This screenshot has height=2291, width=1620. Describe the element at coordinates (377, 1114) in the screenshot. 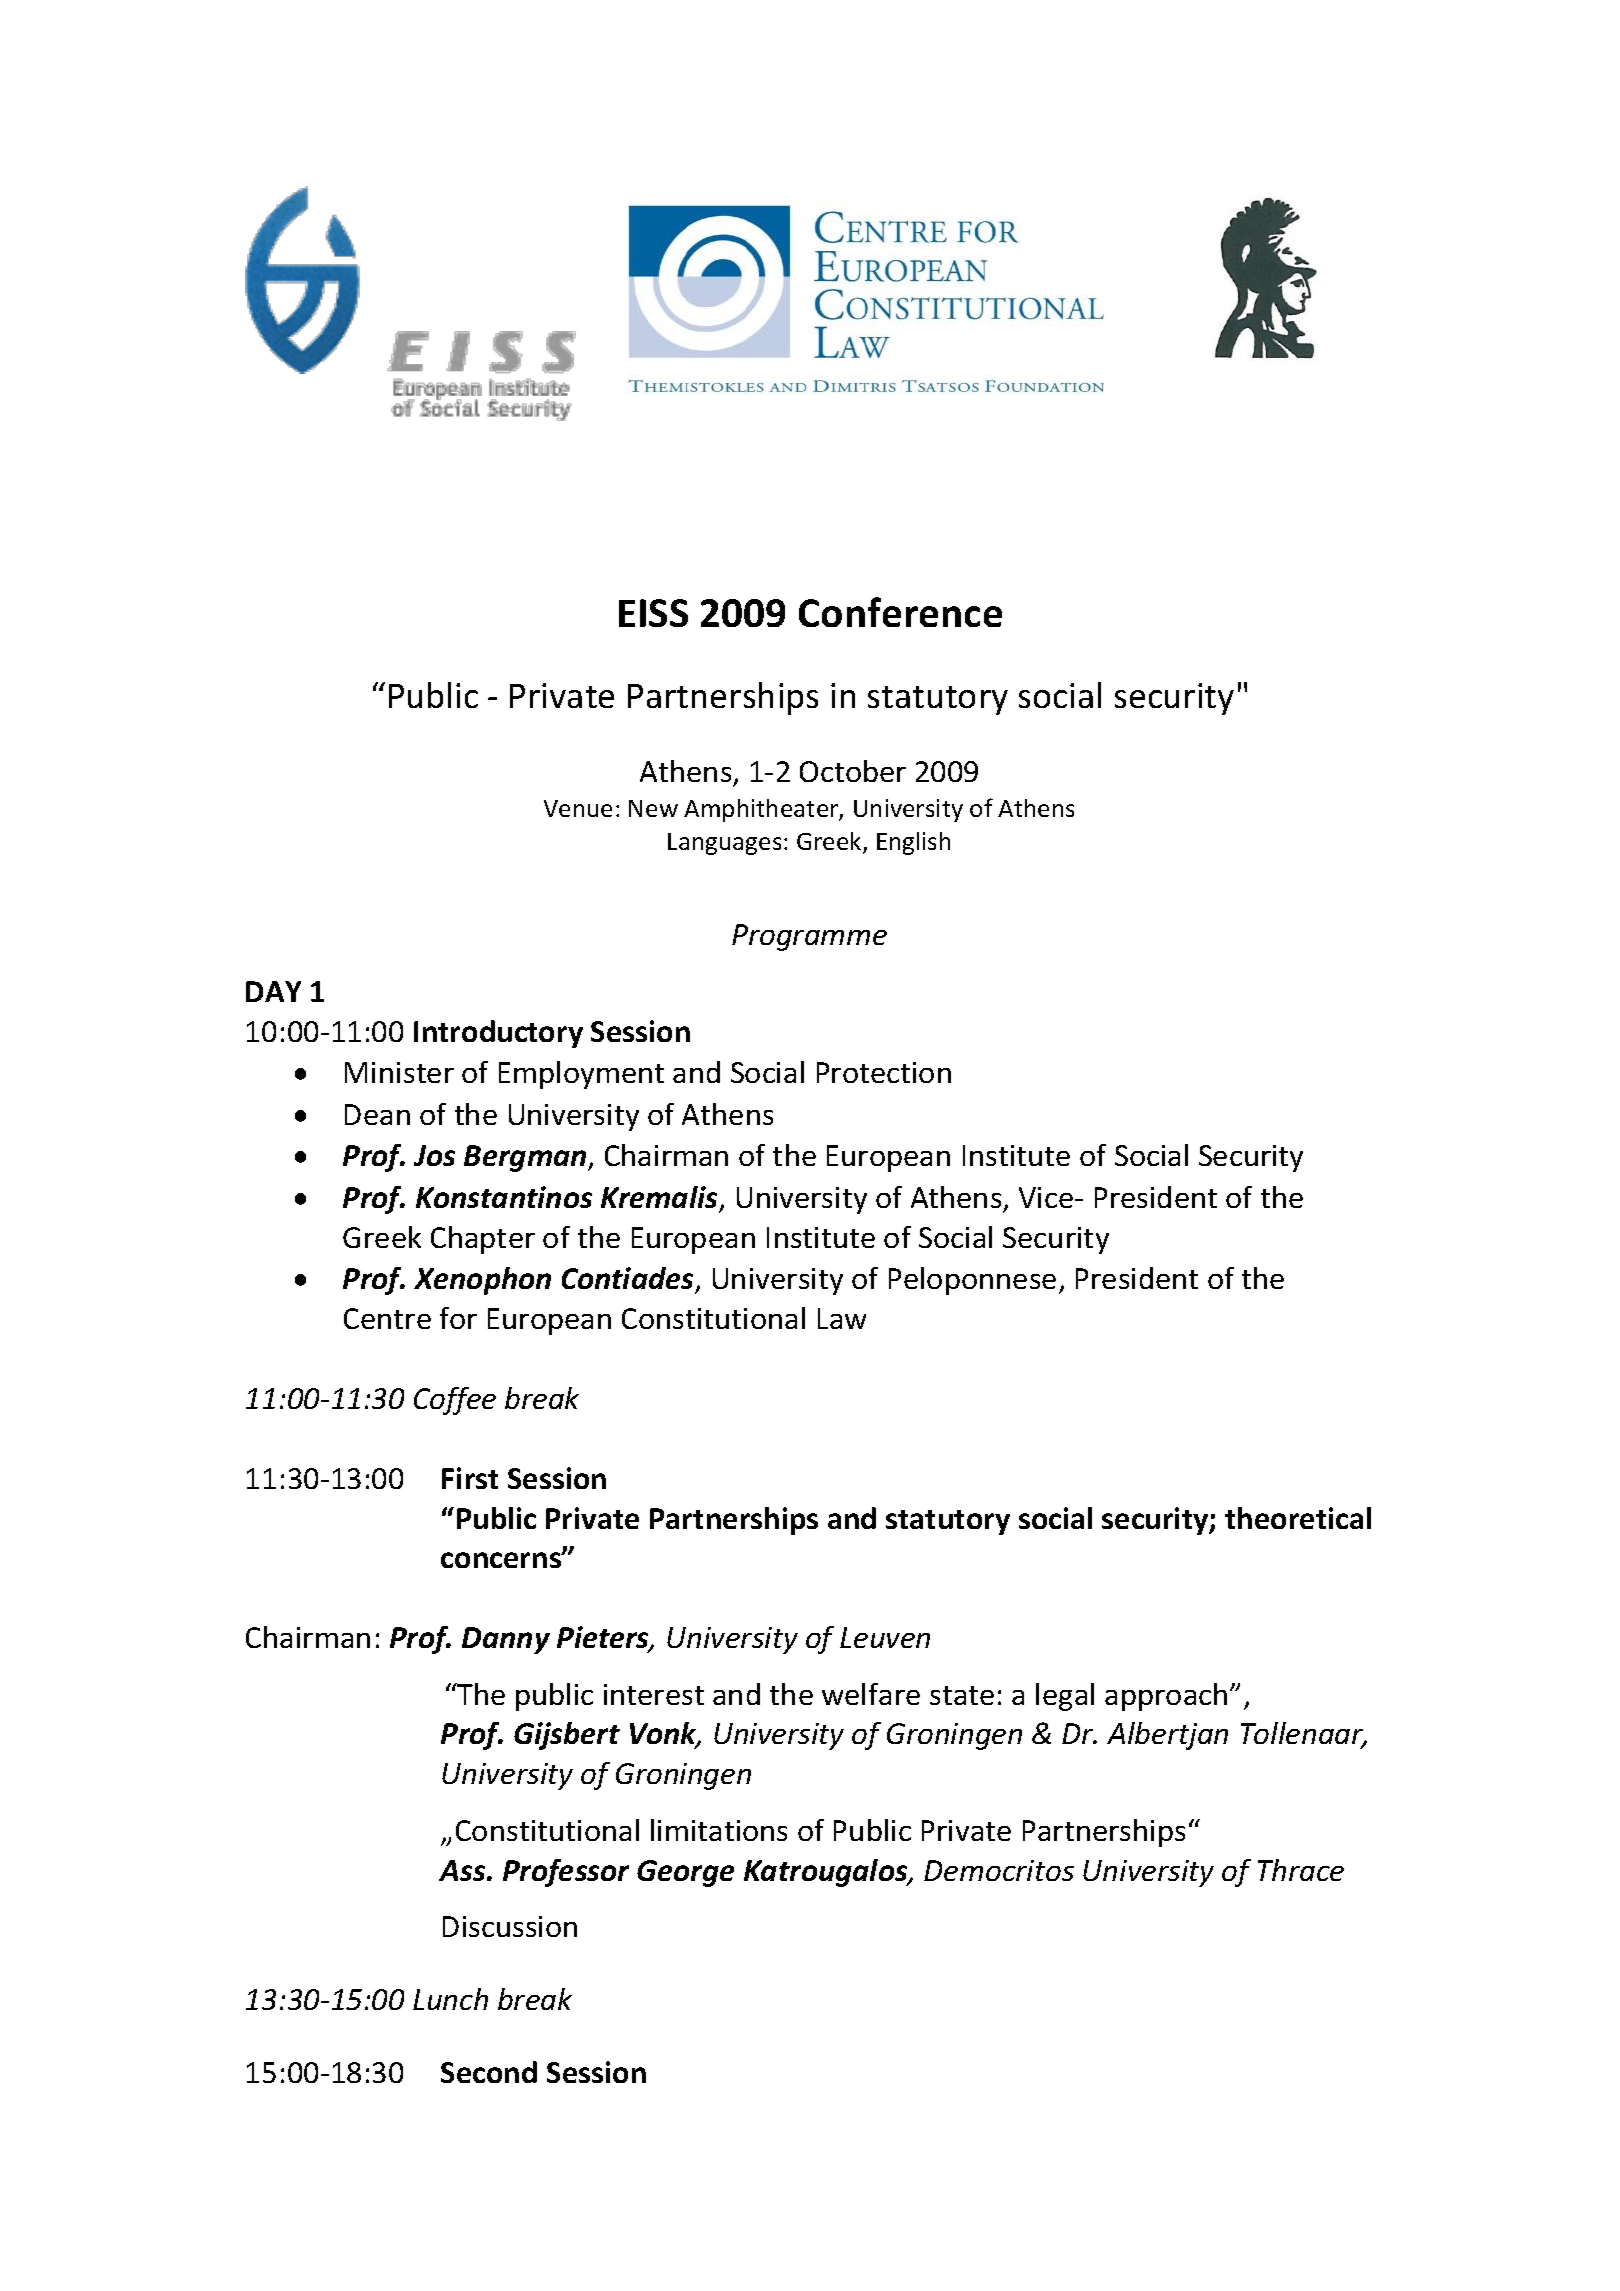

I see `Dean` at that location.
